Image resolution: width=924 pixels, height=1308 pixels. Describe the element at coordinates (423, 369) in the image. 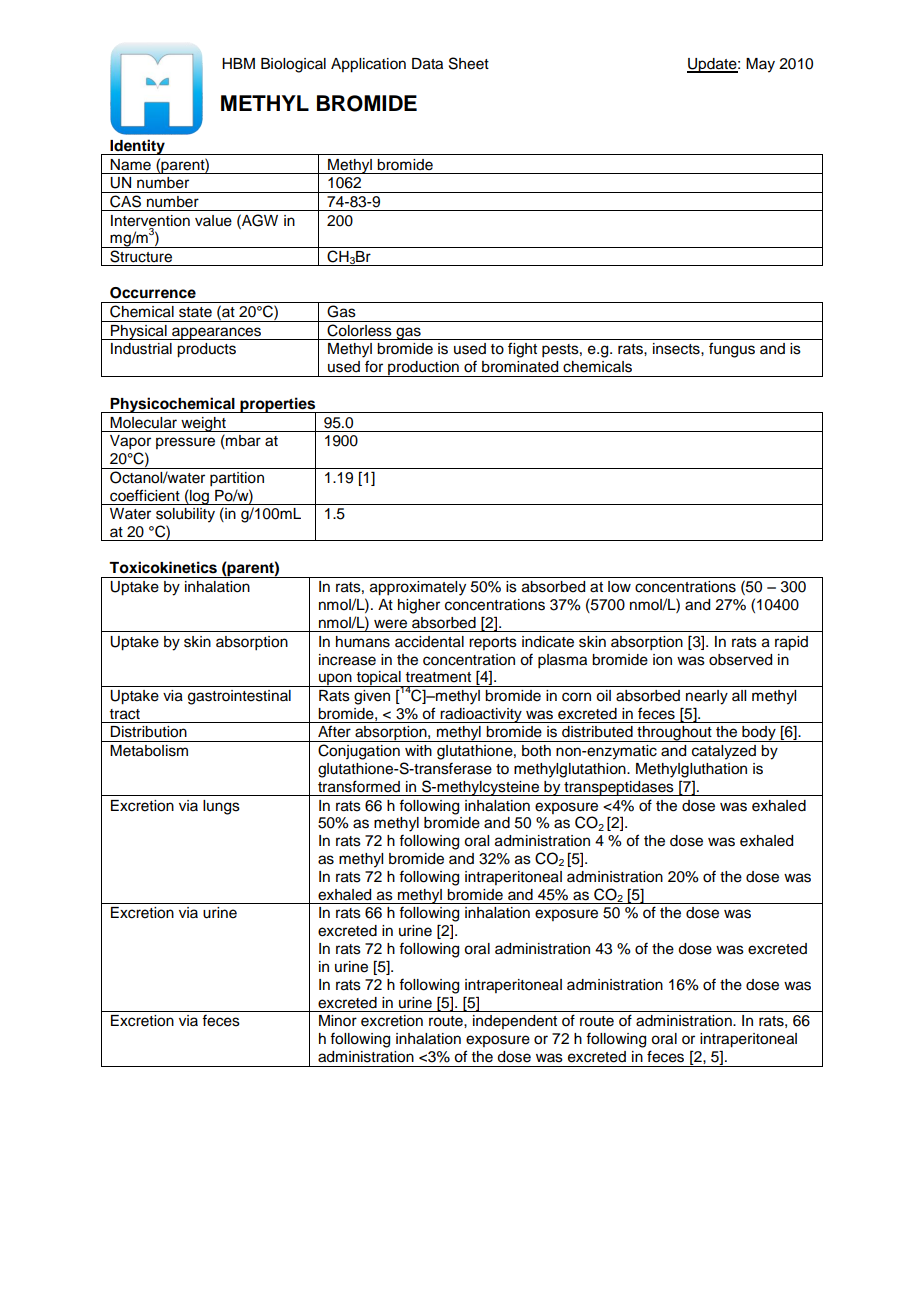

I see `production` at that location.
